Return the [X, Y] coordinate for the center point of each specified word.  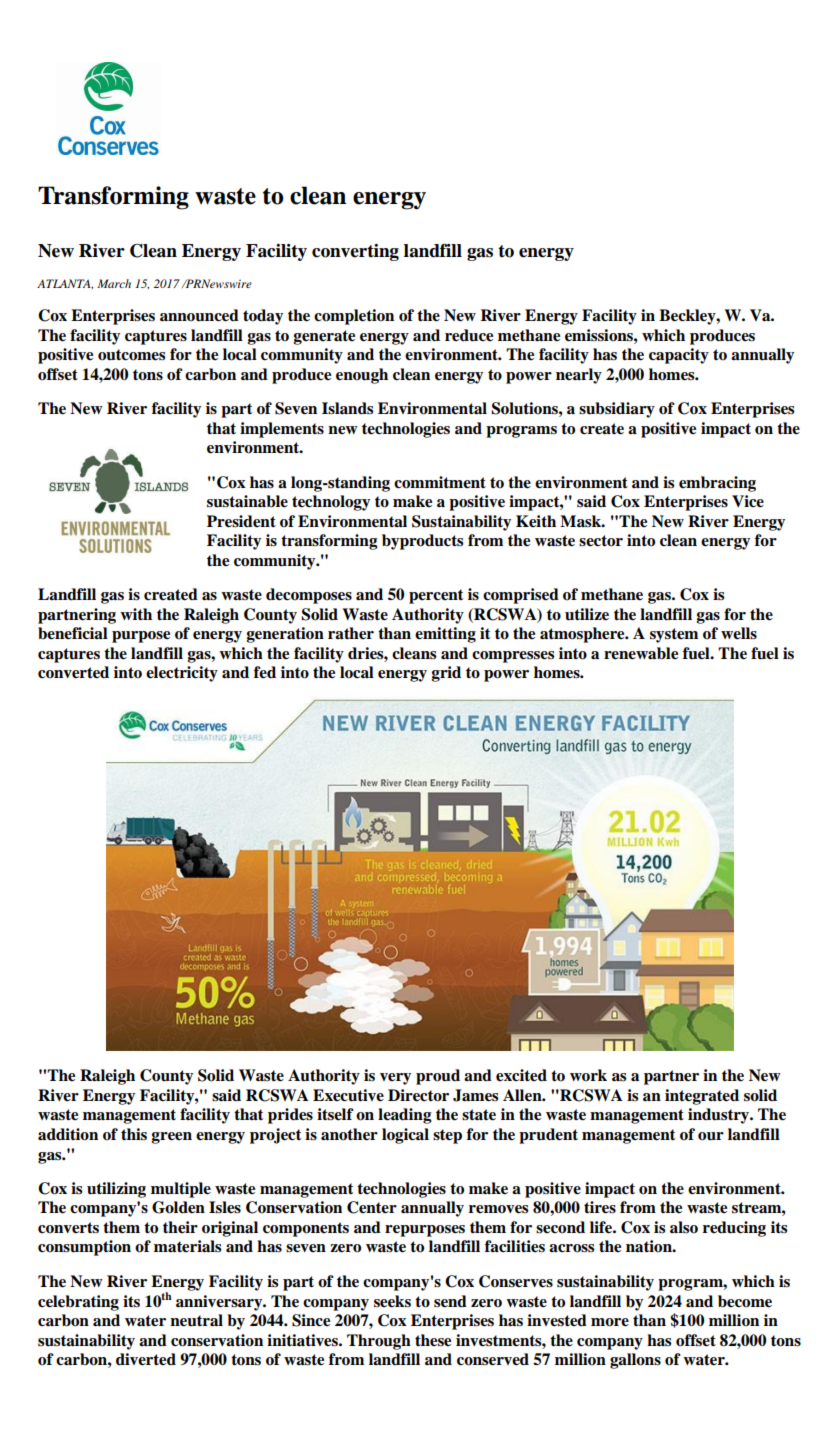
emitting [445, 635]
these [433, 1340]
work [588, 1075]
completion [354, 317]
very [395, 1079]
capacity [679, 356]
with [136, 614]
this [134, 1134]
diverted [146, 1359]
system [674, 635]
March [114, 283]
